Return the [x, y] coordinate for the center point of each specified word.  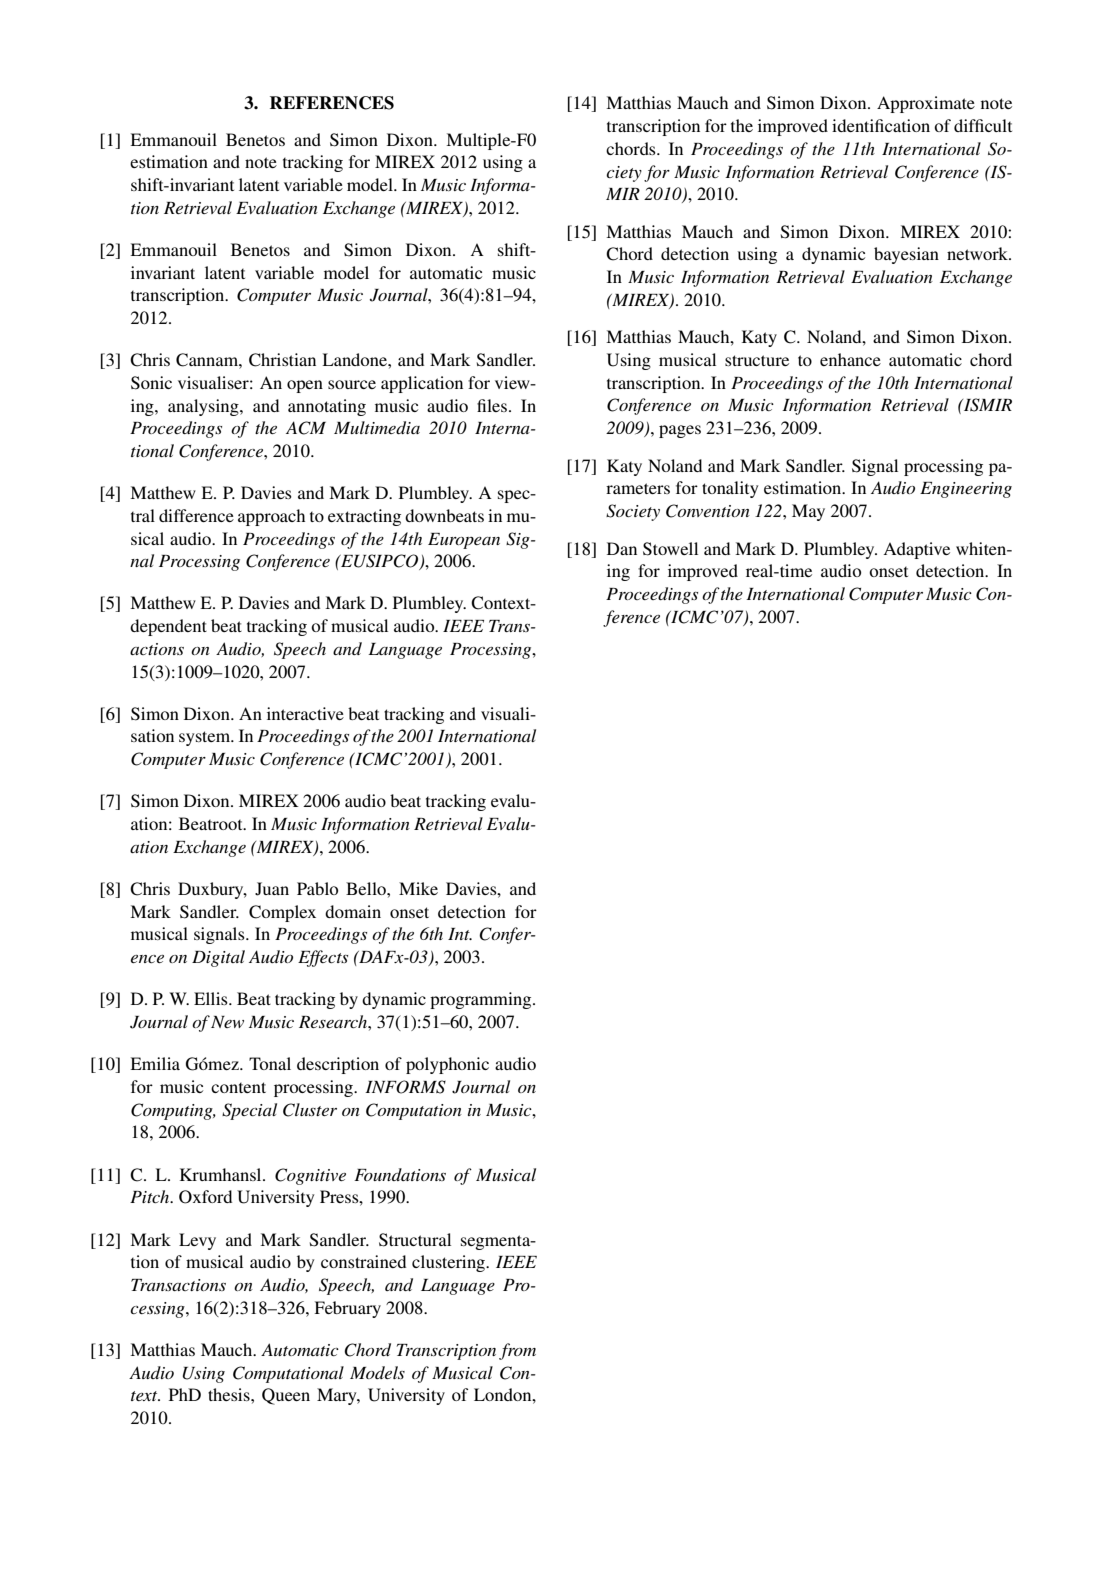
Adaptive [916, 550]
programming [482, 1000]
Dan [622, 548]
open [305, 386]
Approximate [926, 104]
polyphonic [447, 1065]
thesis [230, 1394]
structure [757, 360]
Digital [218, 958]
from [517, 1351]
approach [271, 517]
